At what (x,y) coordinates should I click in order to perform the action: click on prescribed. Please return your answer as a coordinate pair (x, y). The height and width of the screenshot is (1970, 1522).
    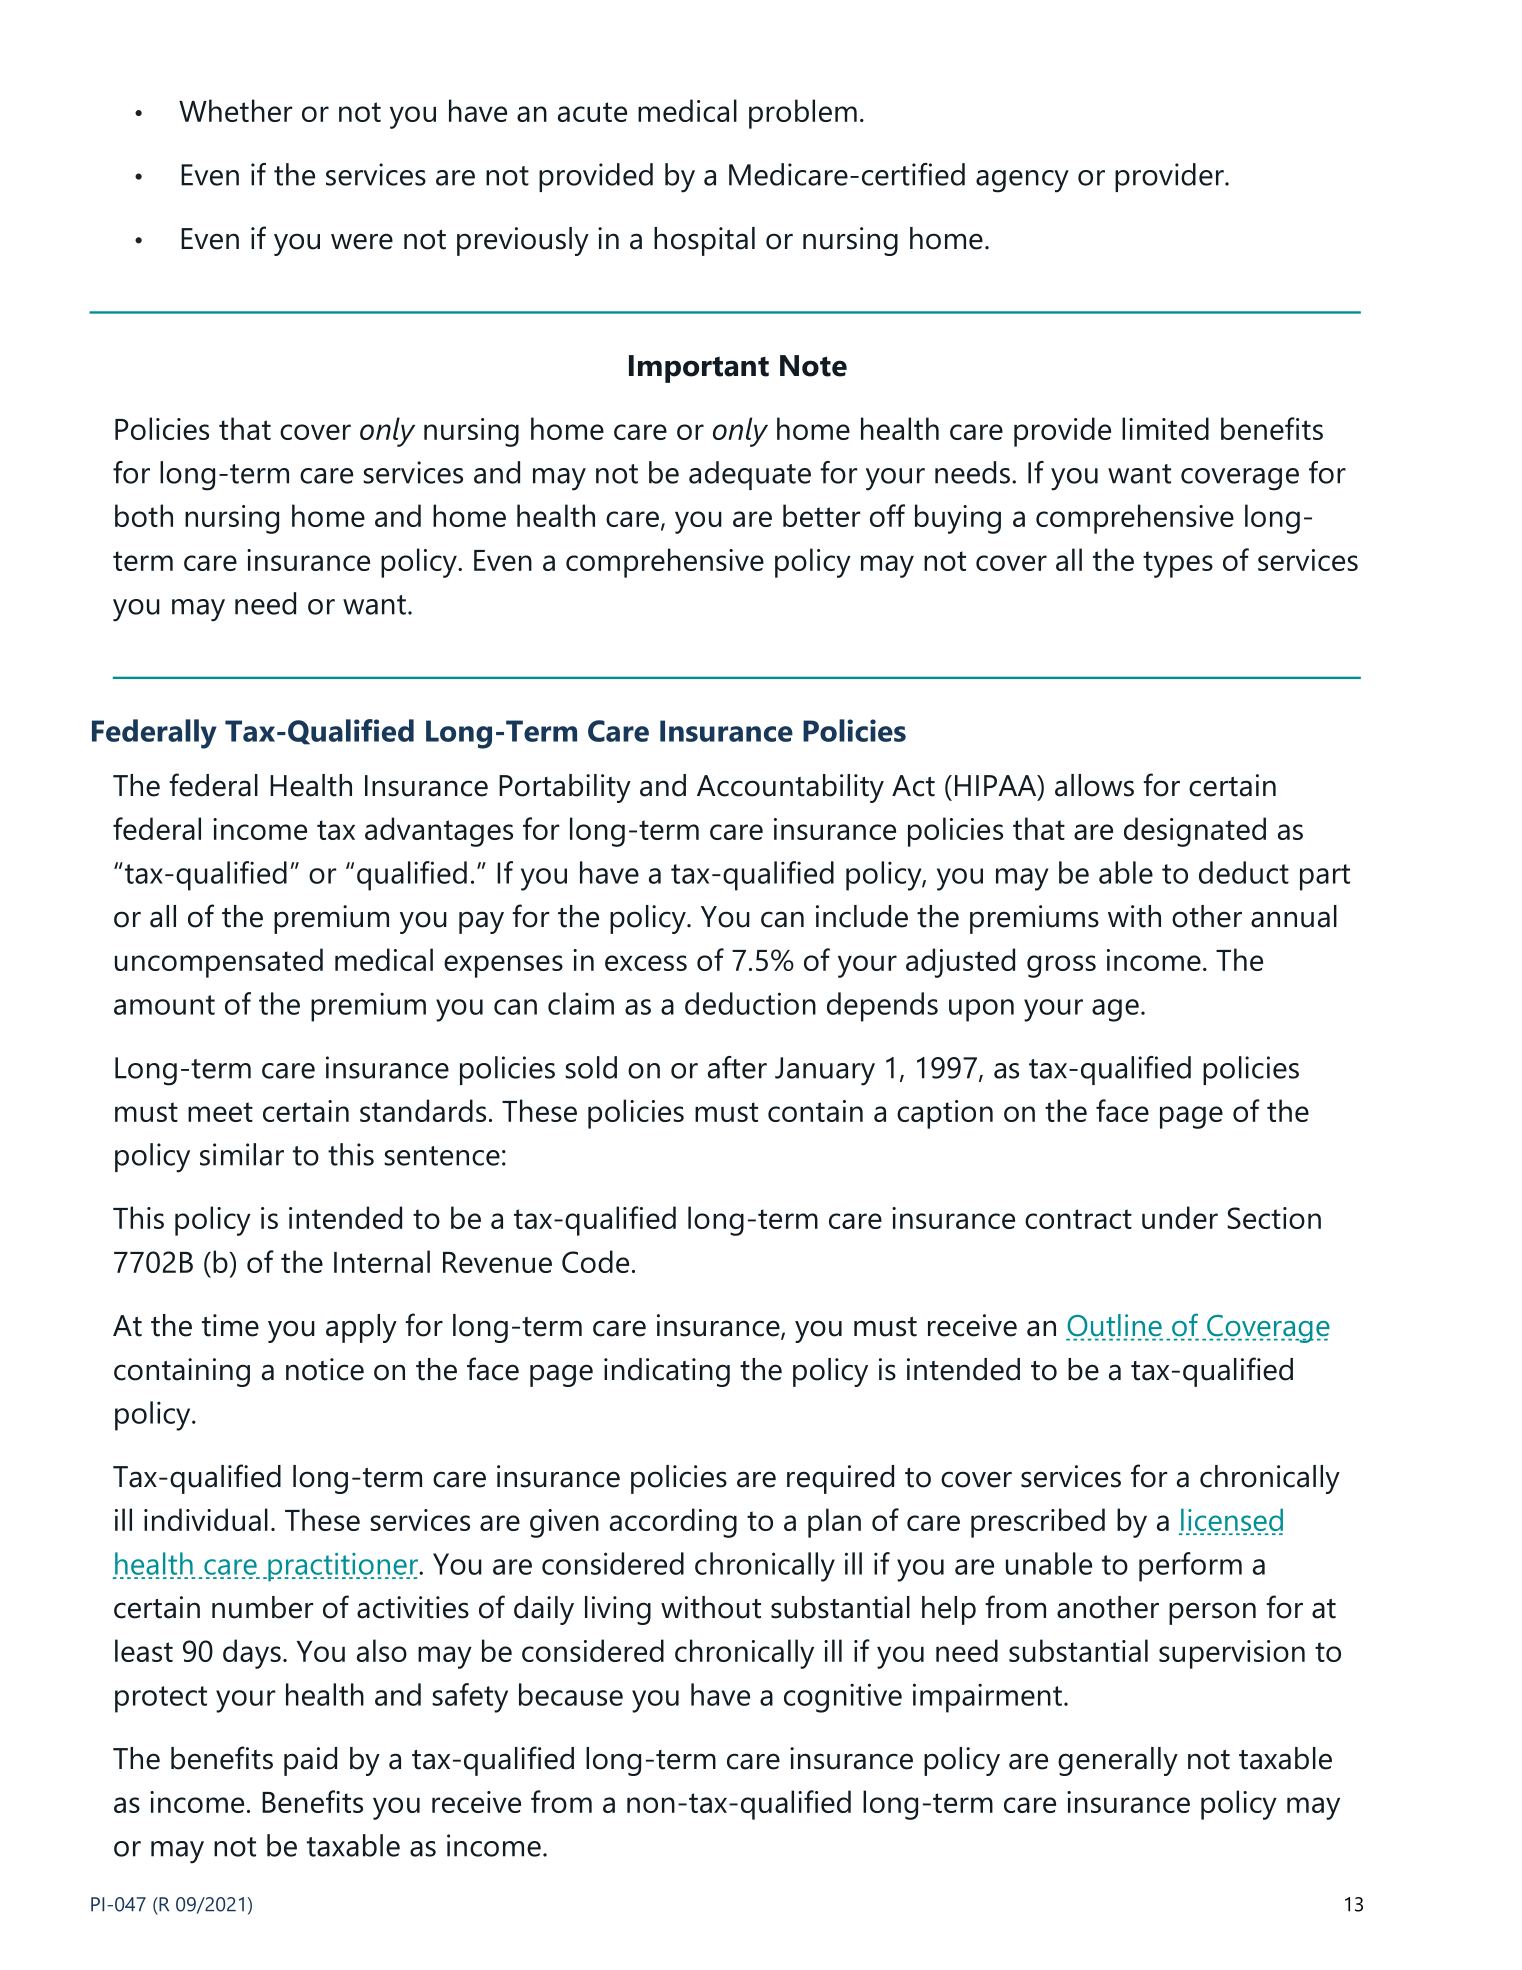
    Looking at the image, I should click on (1038, 1523).
